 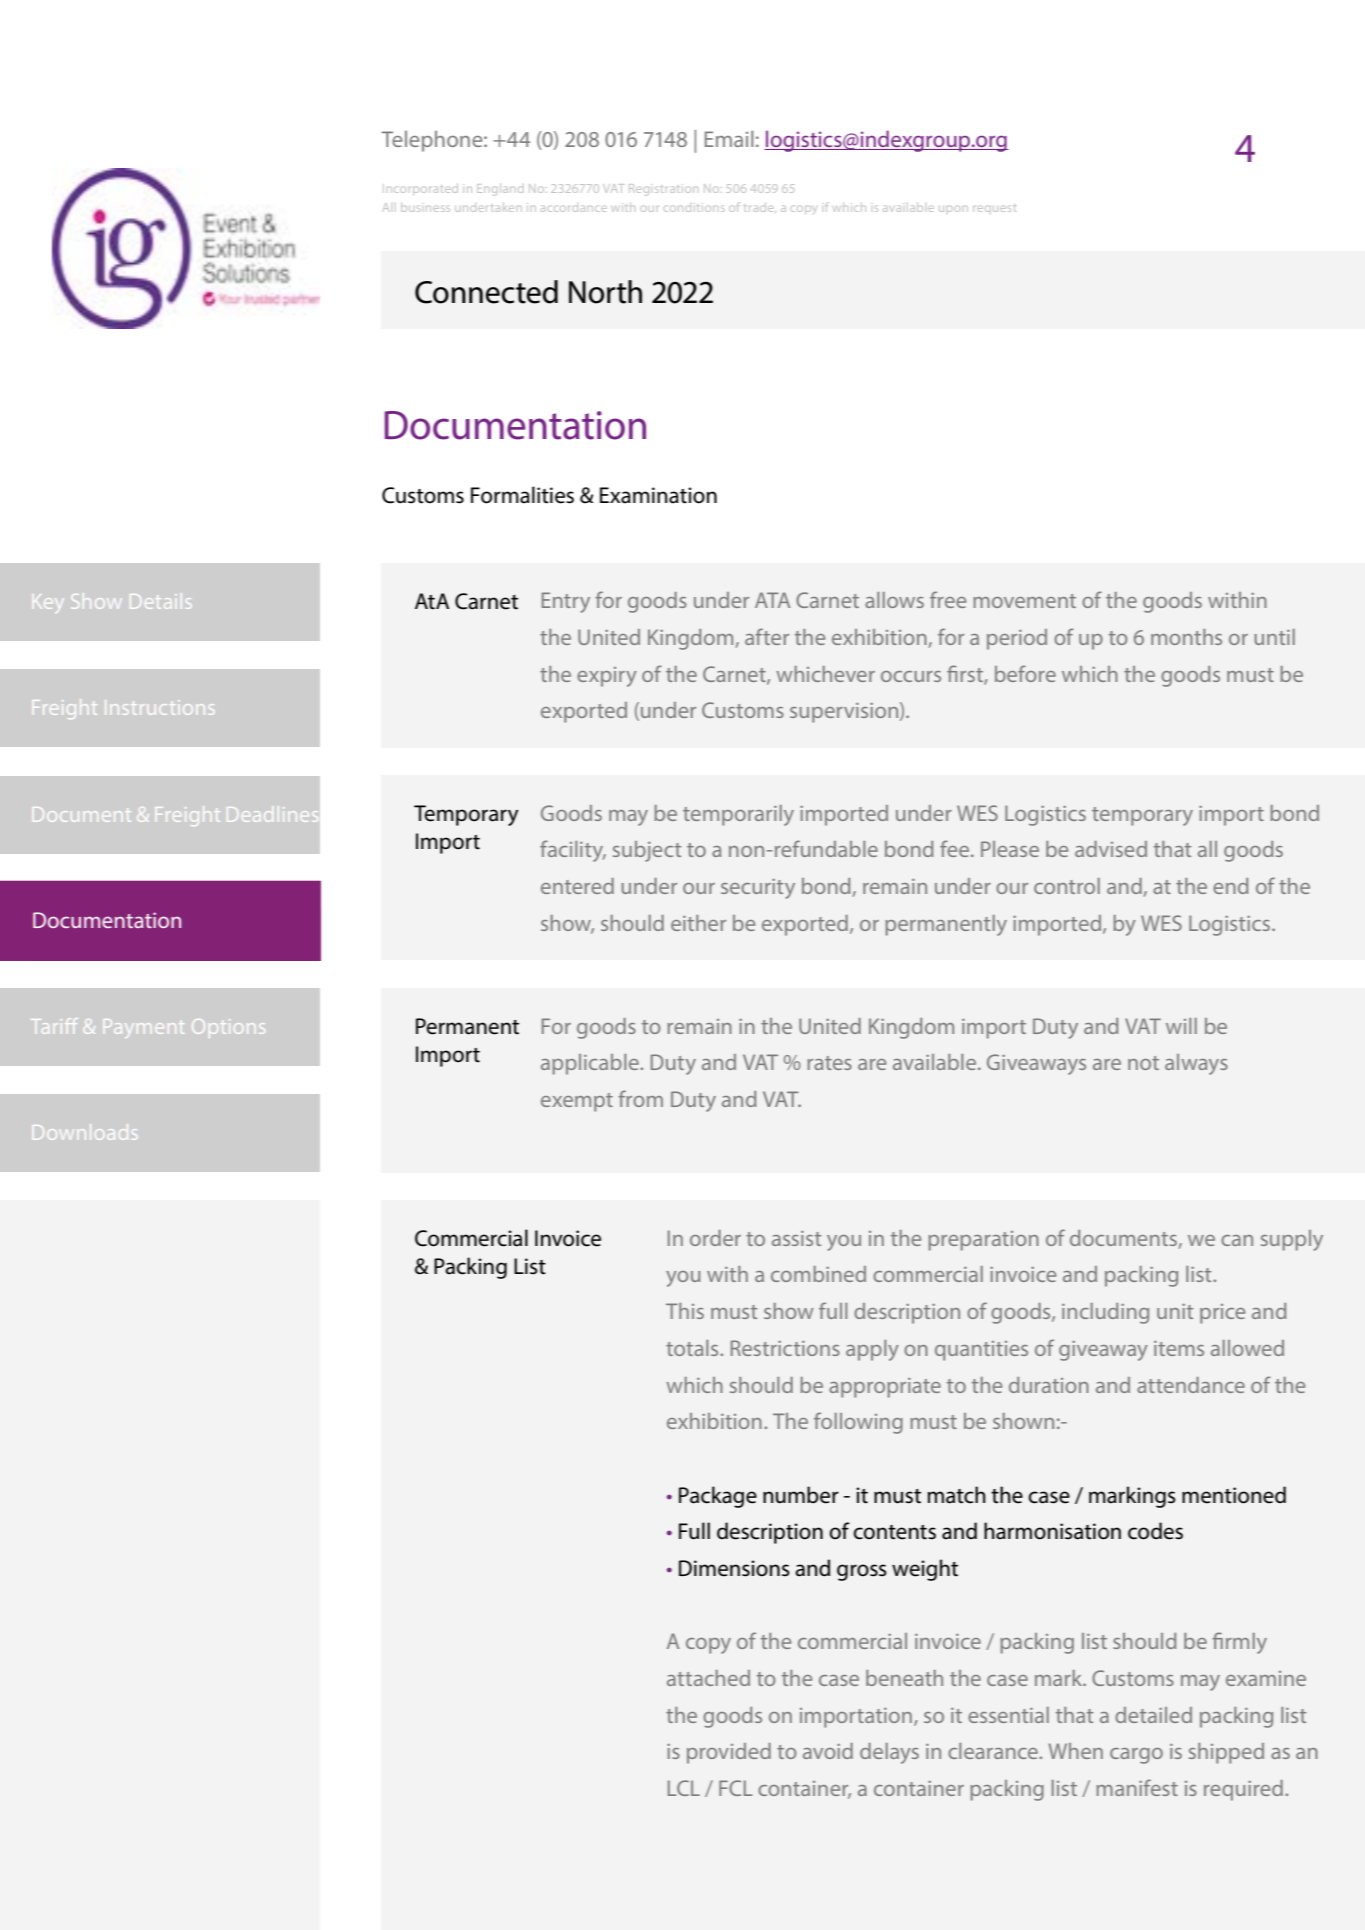 I want to click on apply, so click(x=872, y=1350).
